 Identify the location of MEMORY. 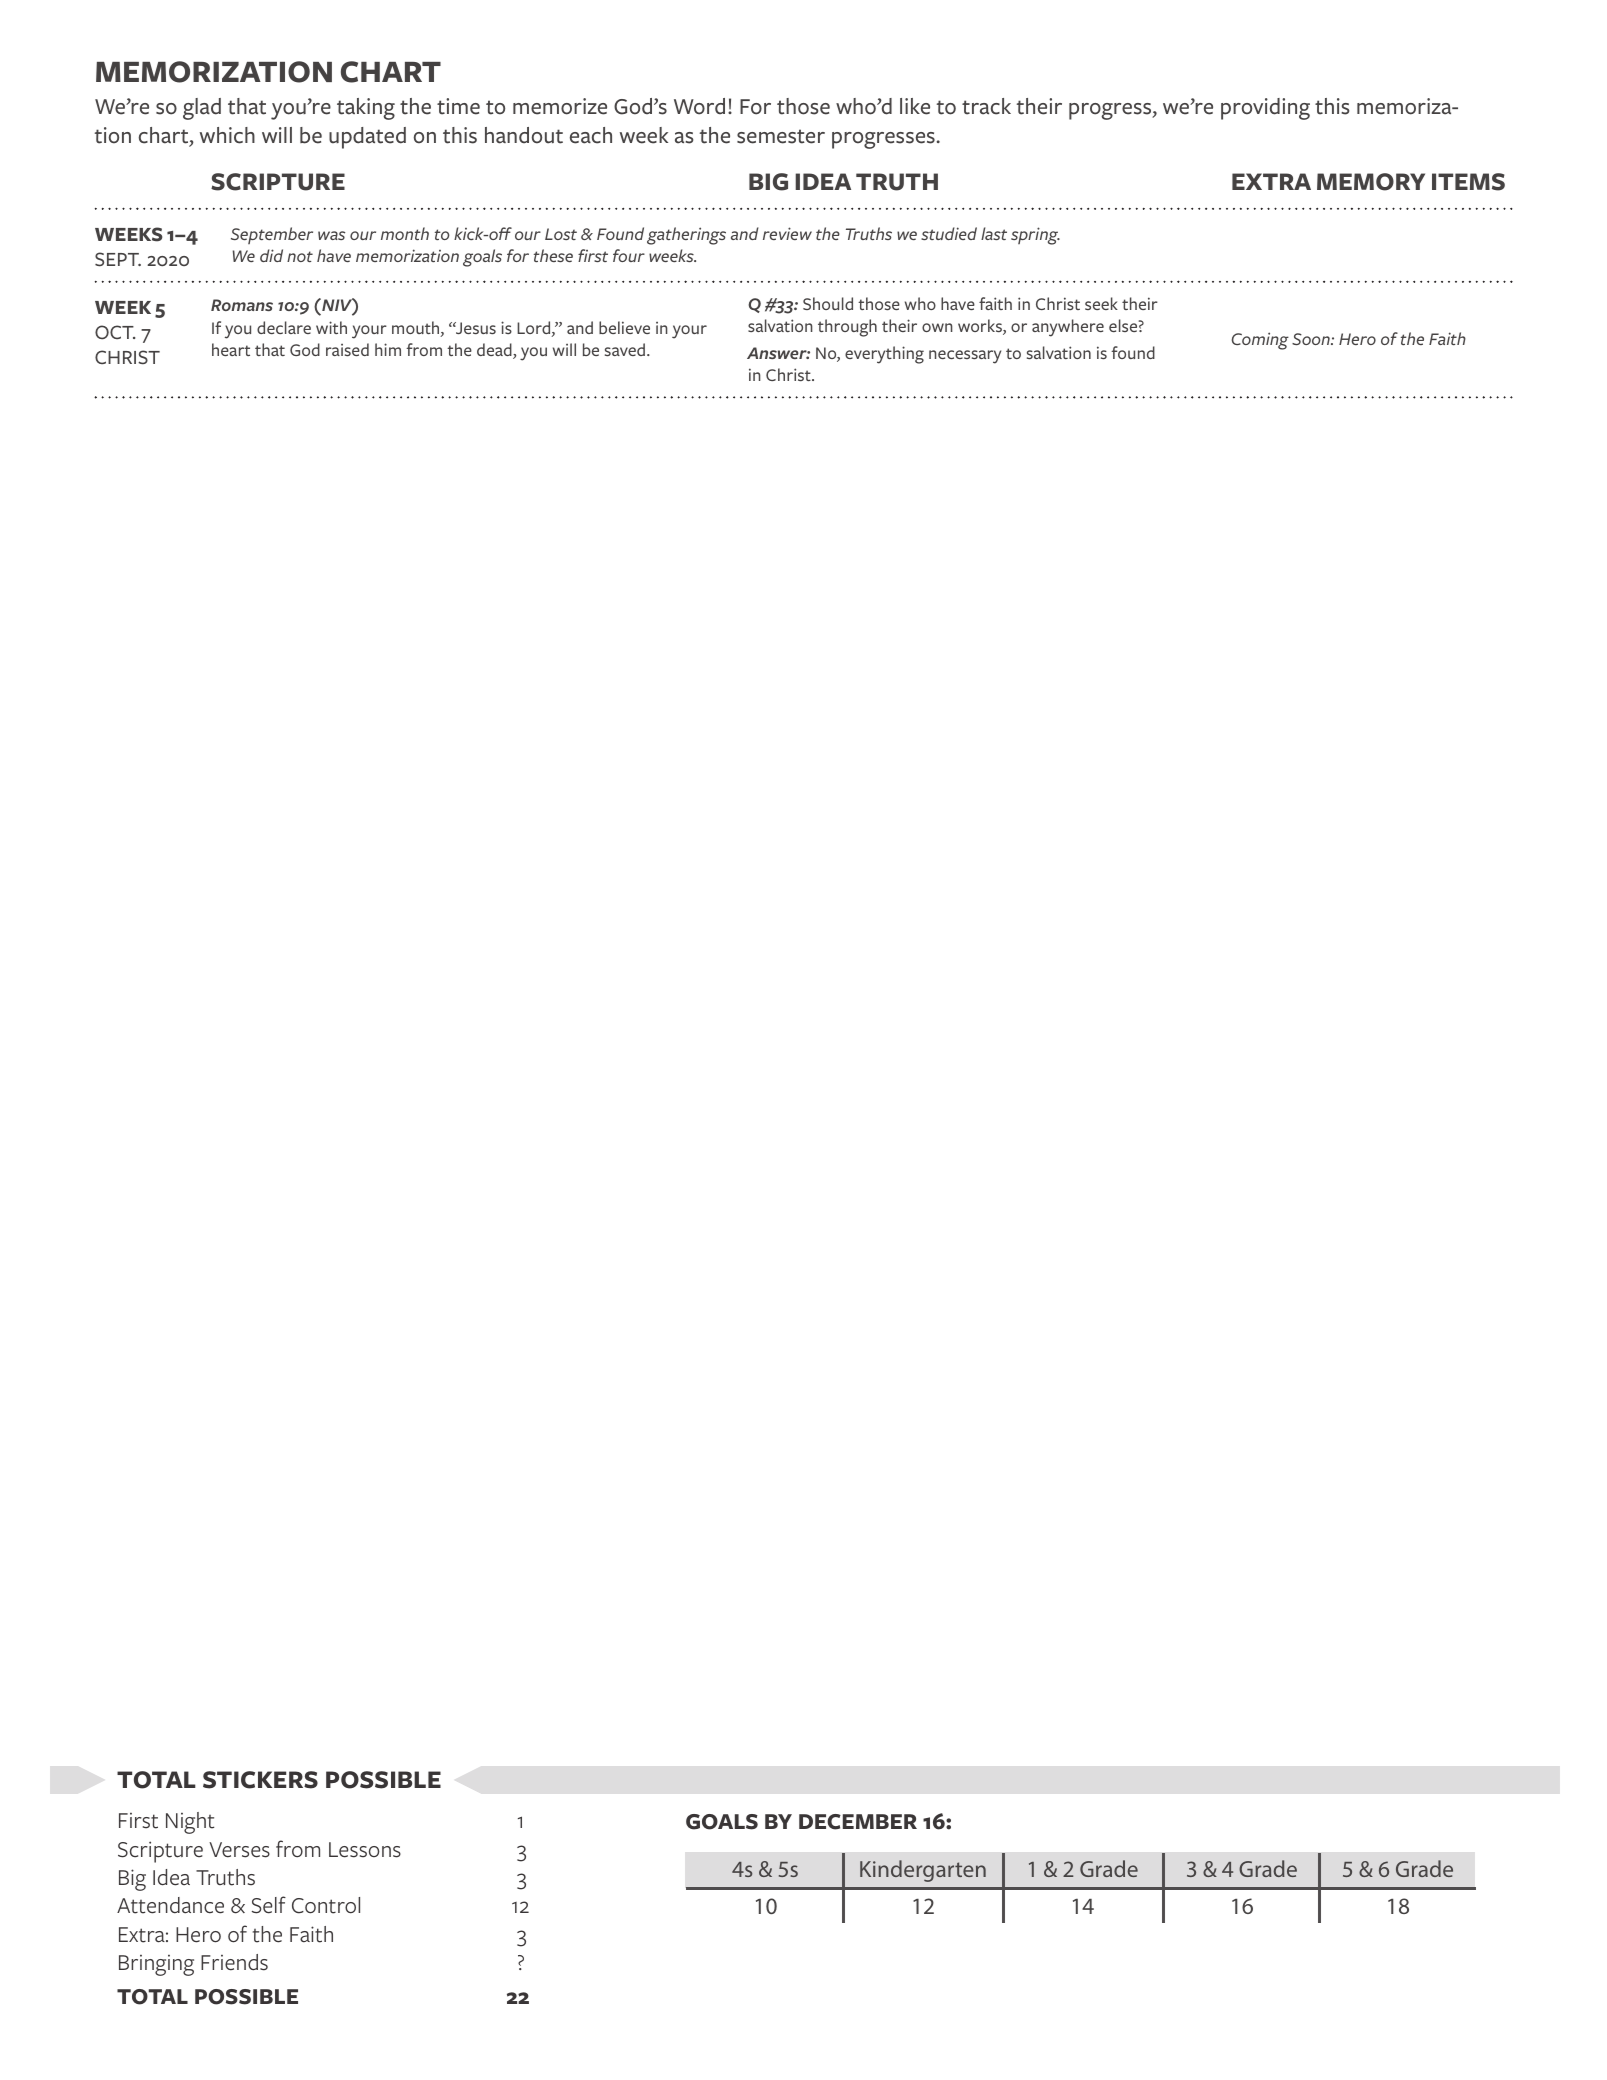
(1371, 182).
